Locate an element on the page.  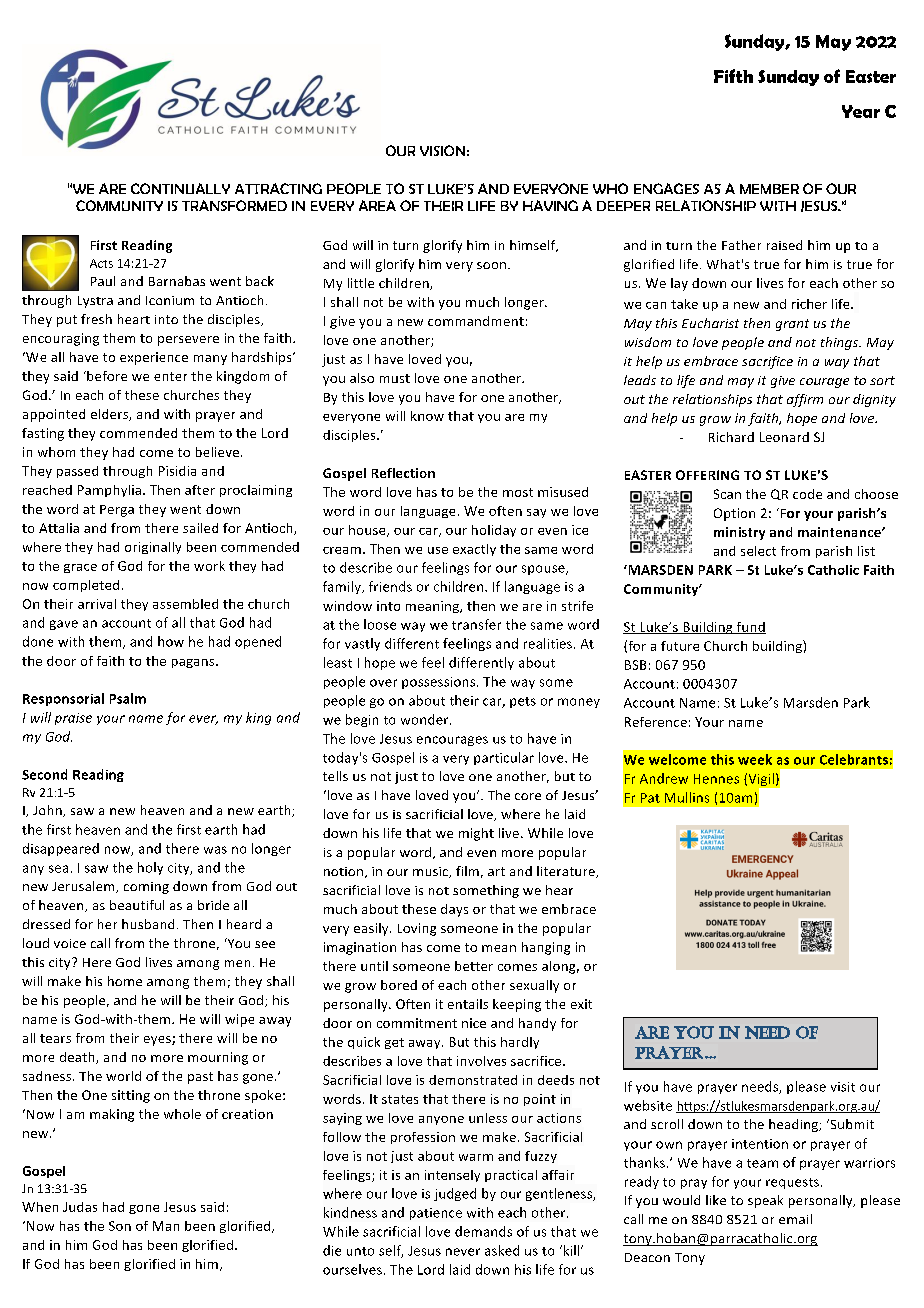
affirm is located at coordinates (805, 400).
